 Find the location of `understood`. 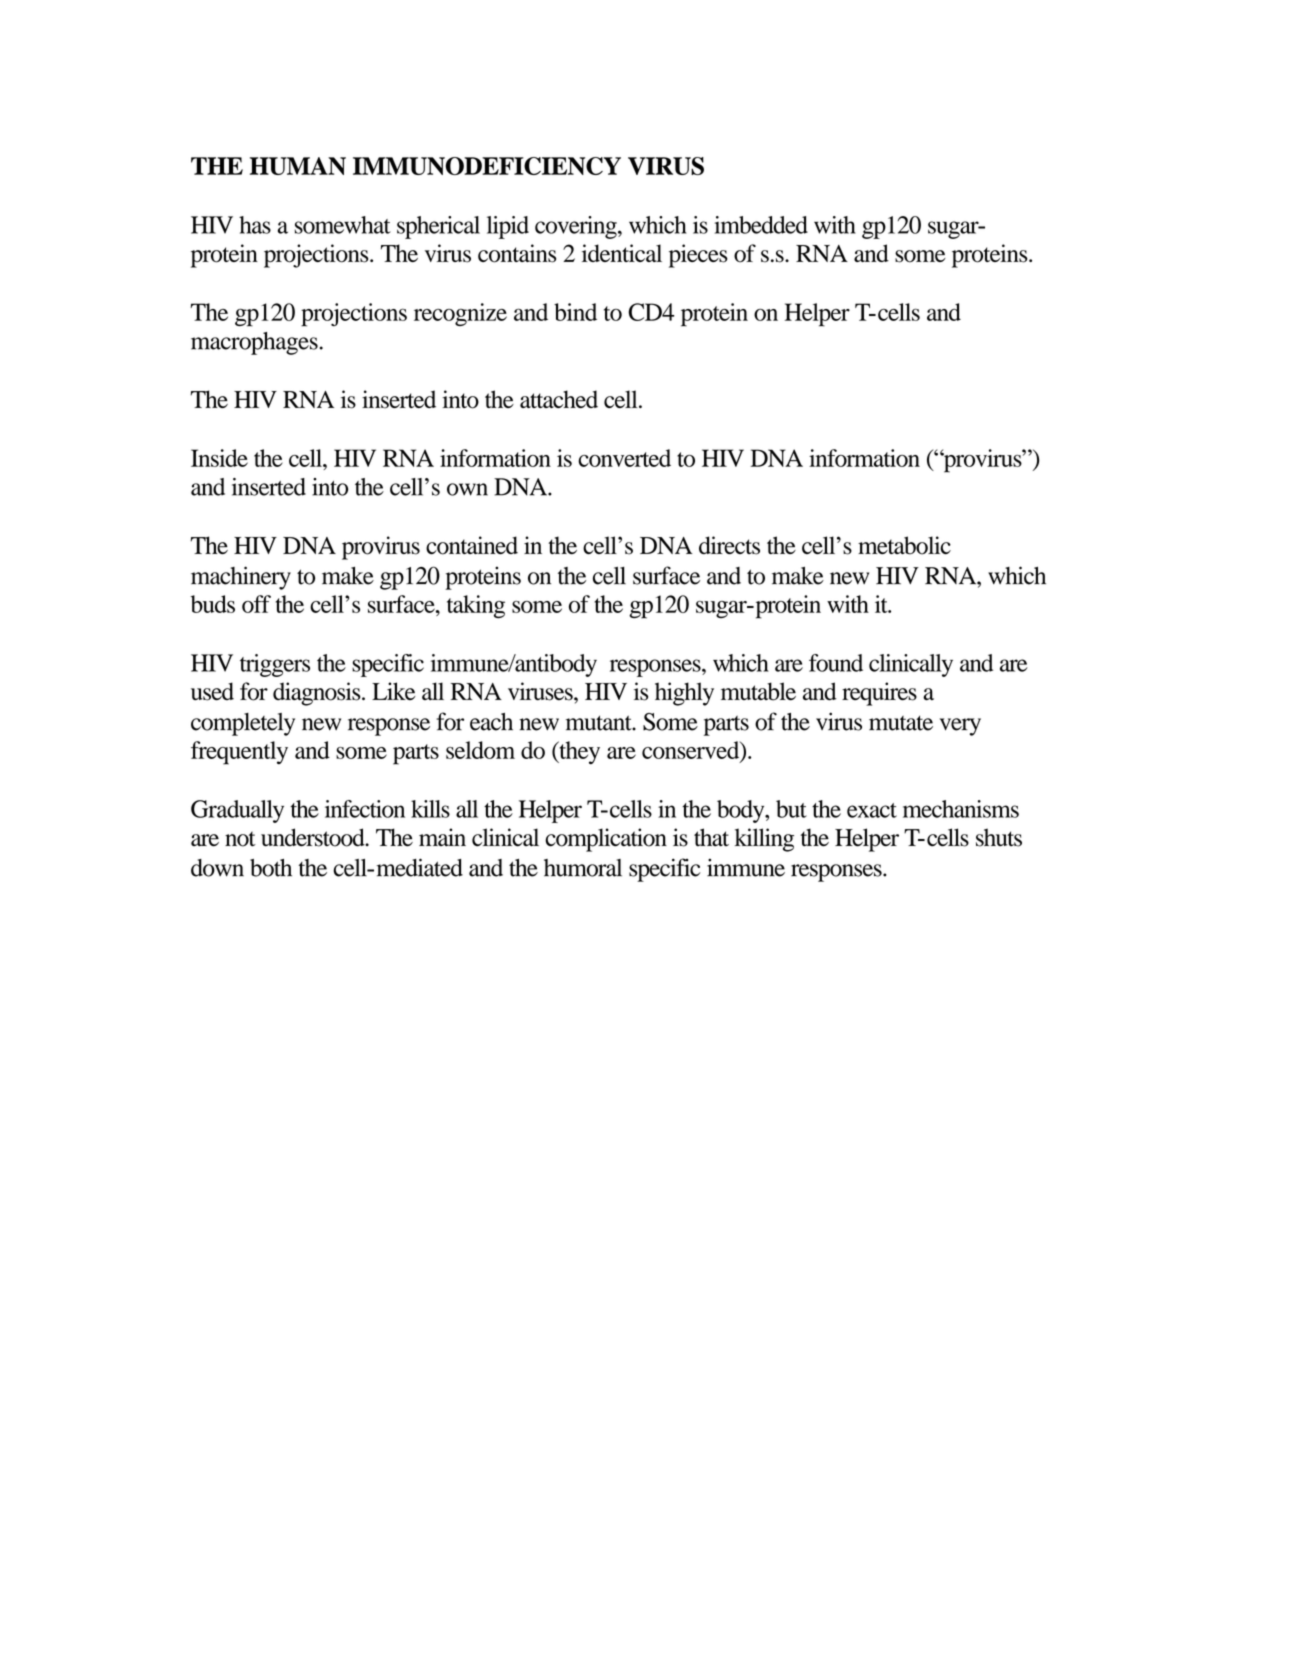

understood is located at coordinates (314, 837).
